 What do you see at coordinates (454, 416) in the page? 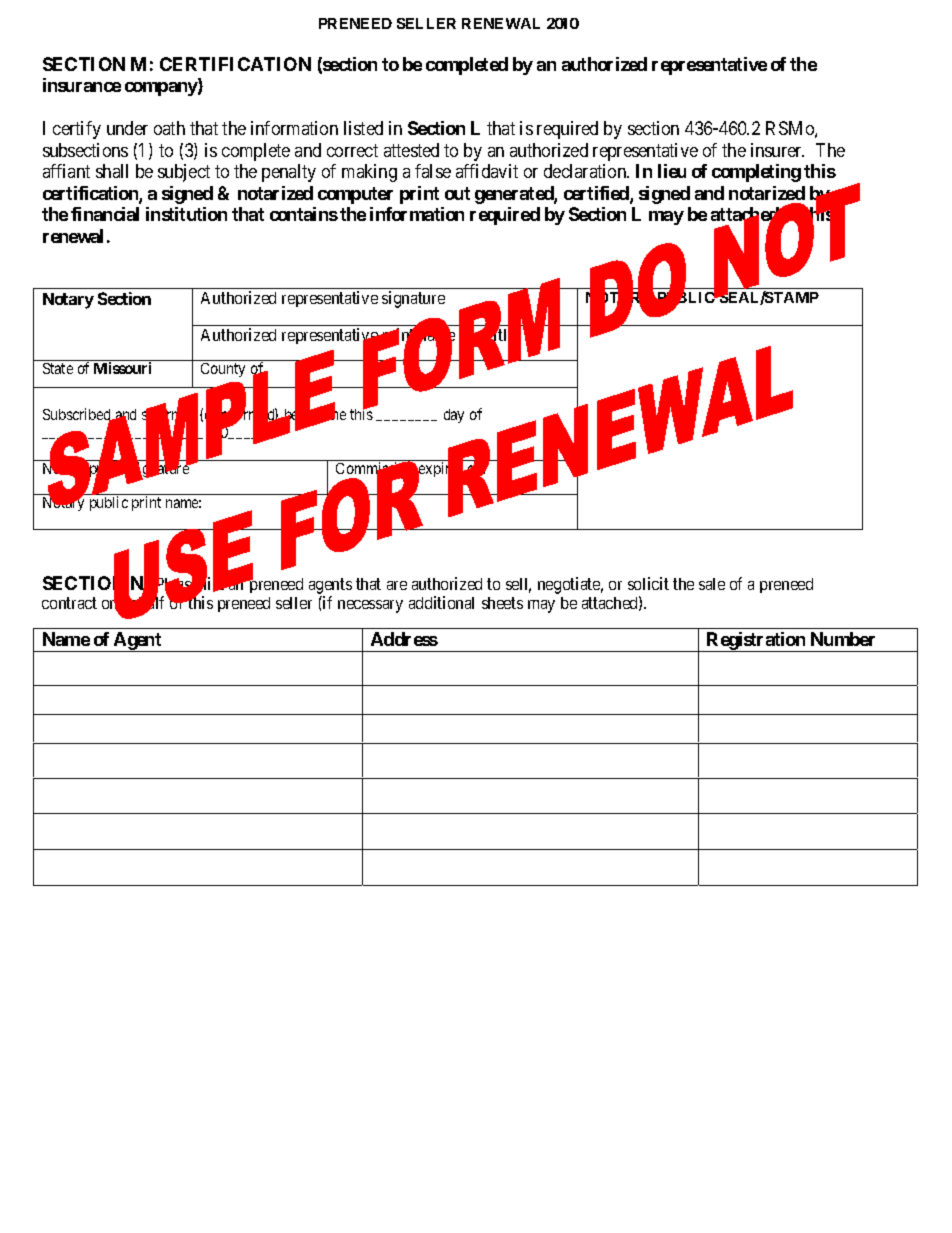
I see `day` at bounding box center [454, 416].
